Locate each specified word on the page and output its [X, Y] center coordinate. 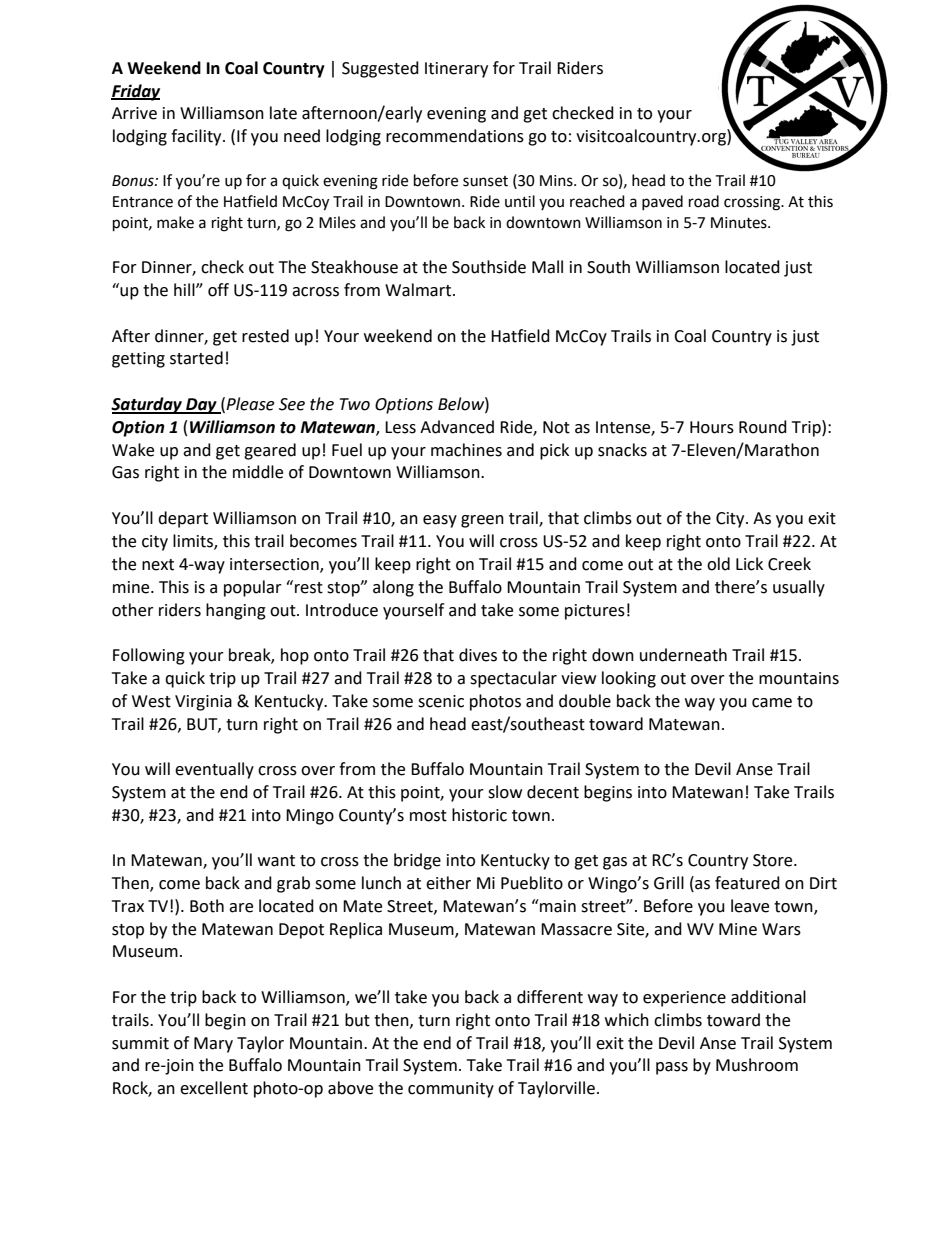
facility [197, 137]
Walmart [419, 290]
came [772, 703]
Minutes [740, 223]
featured [747, 883]
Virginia [203, 703]
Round [763, 427]
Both [207, 906]
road [704, 201]
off [218, 290]
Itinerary [456, 70]
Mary [213, 1045]
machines [466, 450]
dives [478, 655]
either [448, 883]
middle [258, 472]
